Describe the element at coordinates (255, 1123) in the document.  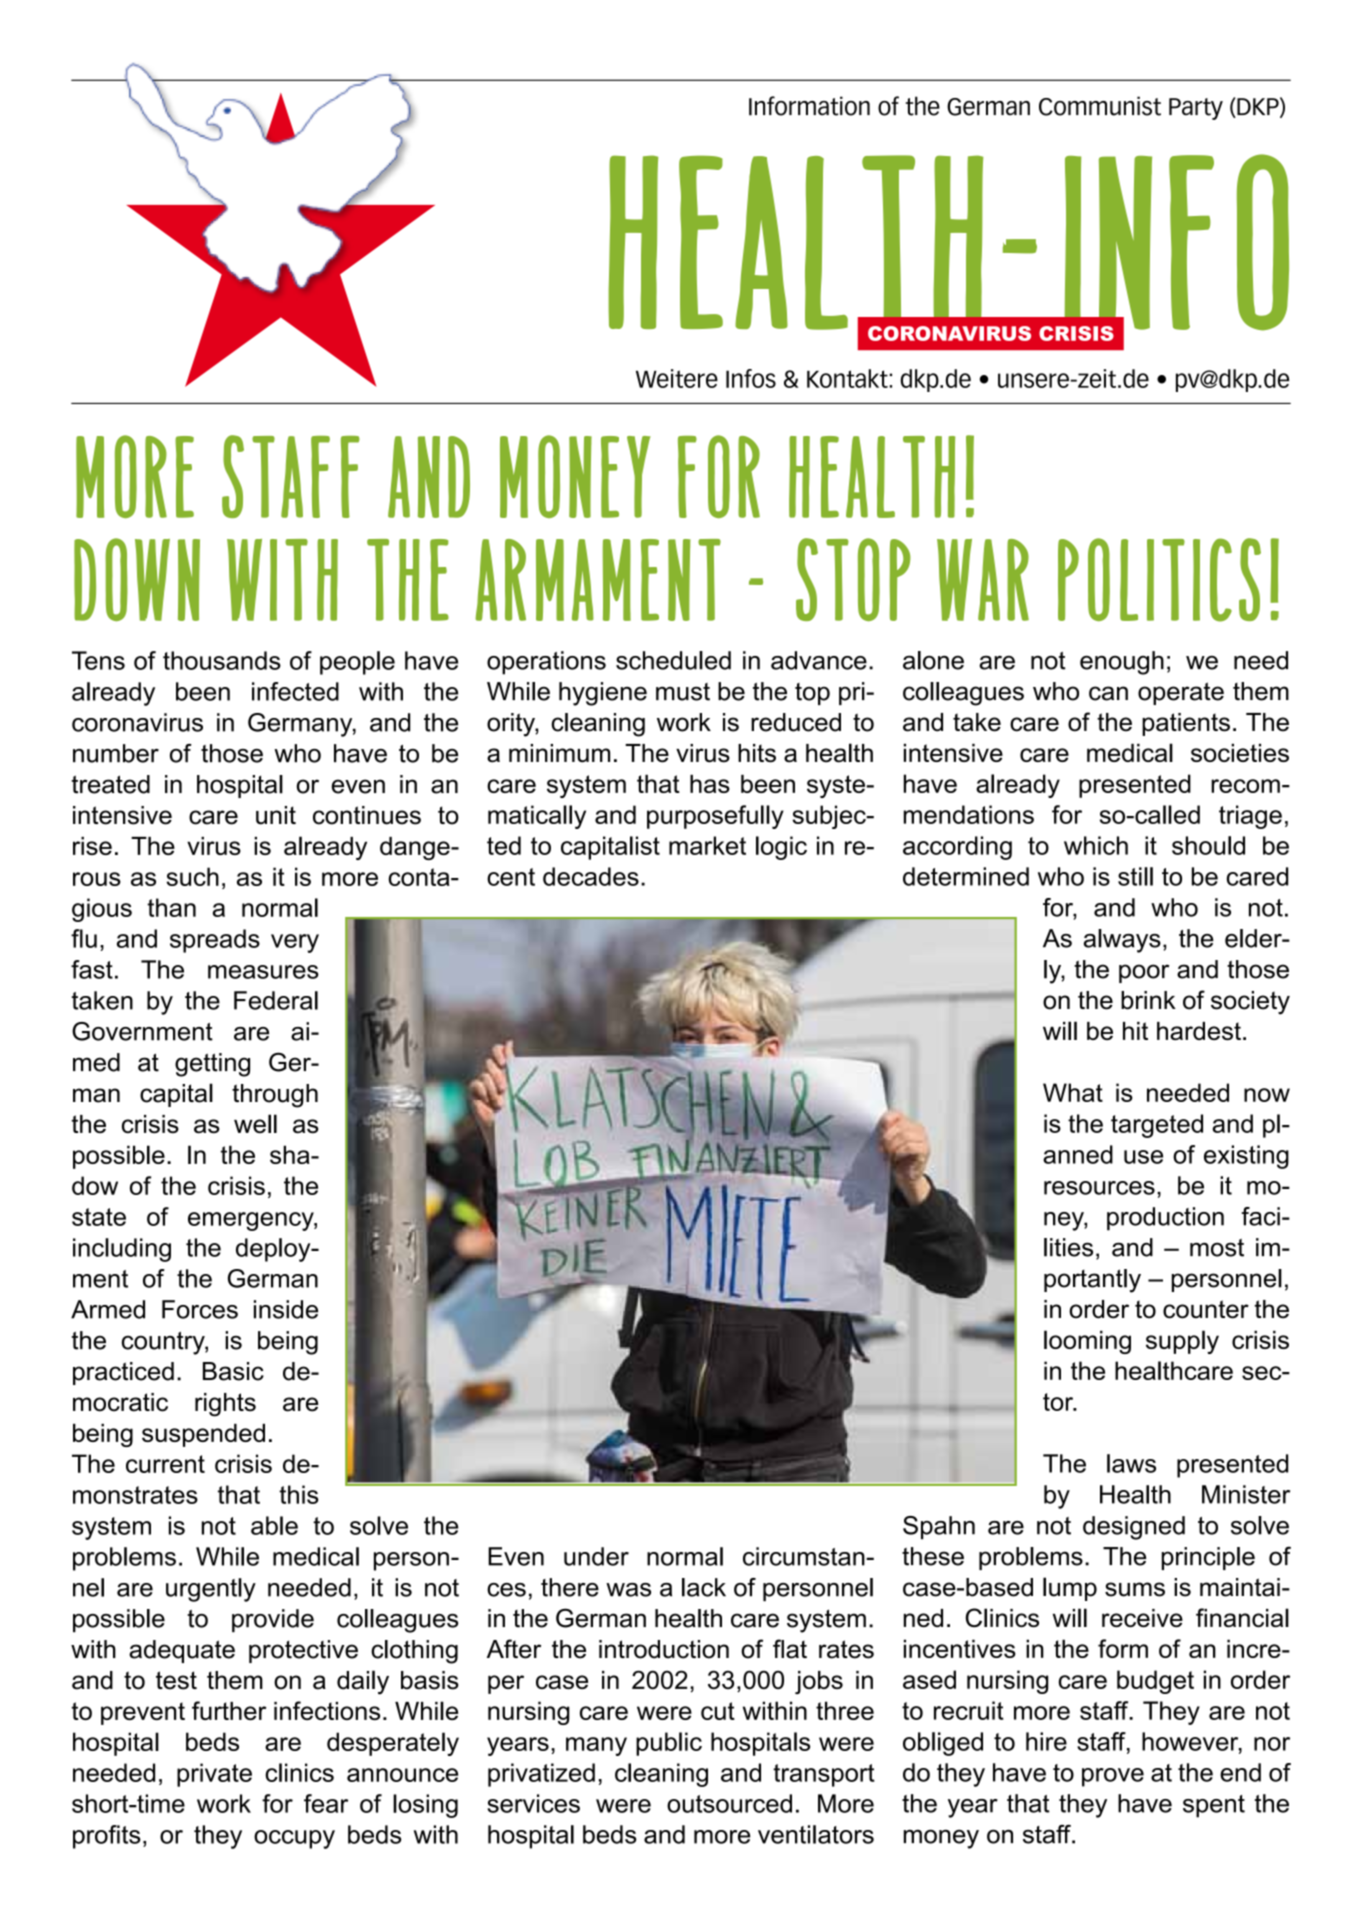
I see `well` at that location.
